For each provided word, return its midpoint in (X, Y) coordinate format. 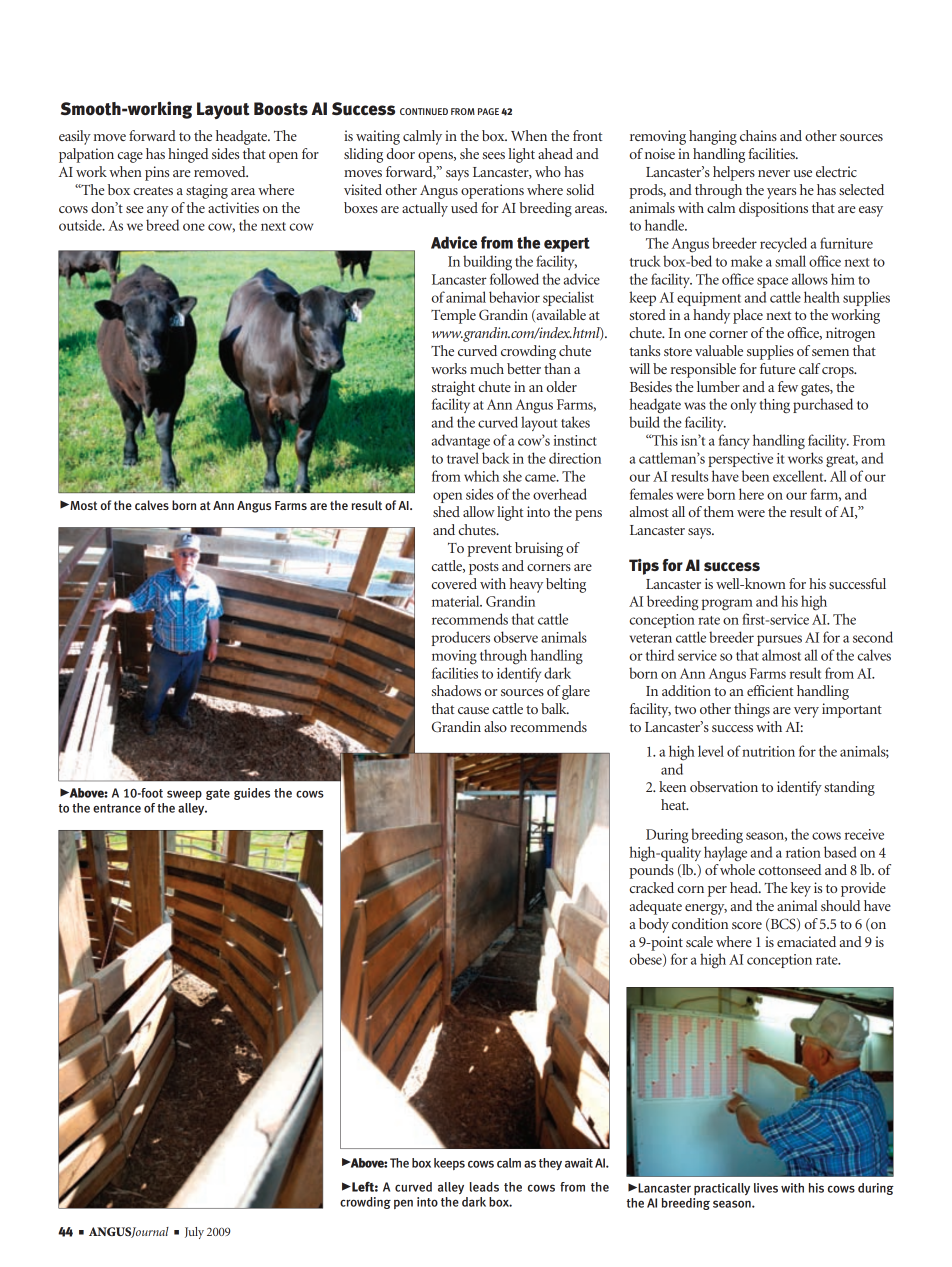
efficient (770, 690)
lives (766, 1188)
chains (758, 135)
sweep (184, 795)
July (194, 1233)
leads (484, 1187)
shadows (456, 690)
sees (493, 155)
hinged (188, 155)
